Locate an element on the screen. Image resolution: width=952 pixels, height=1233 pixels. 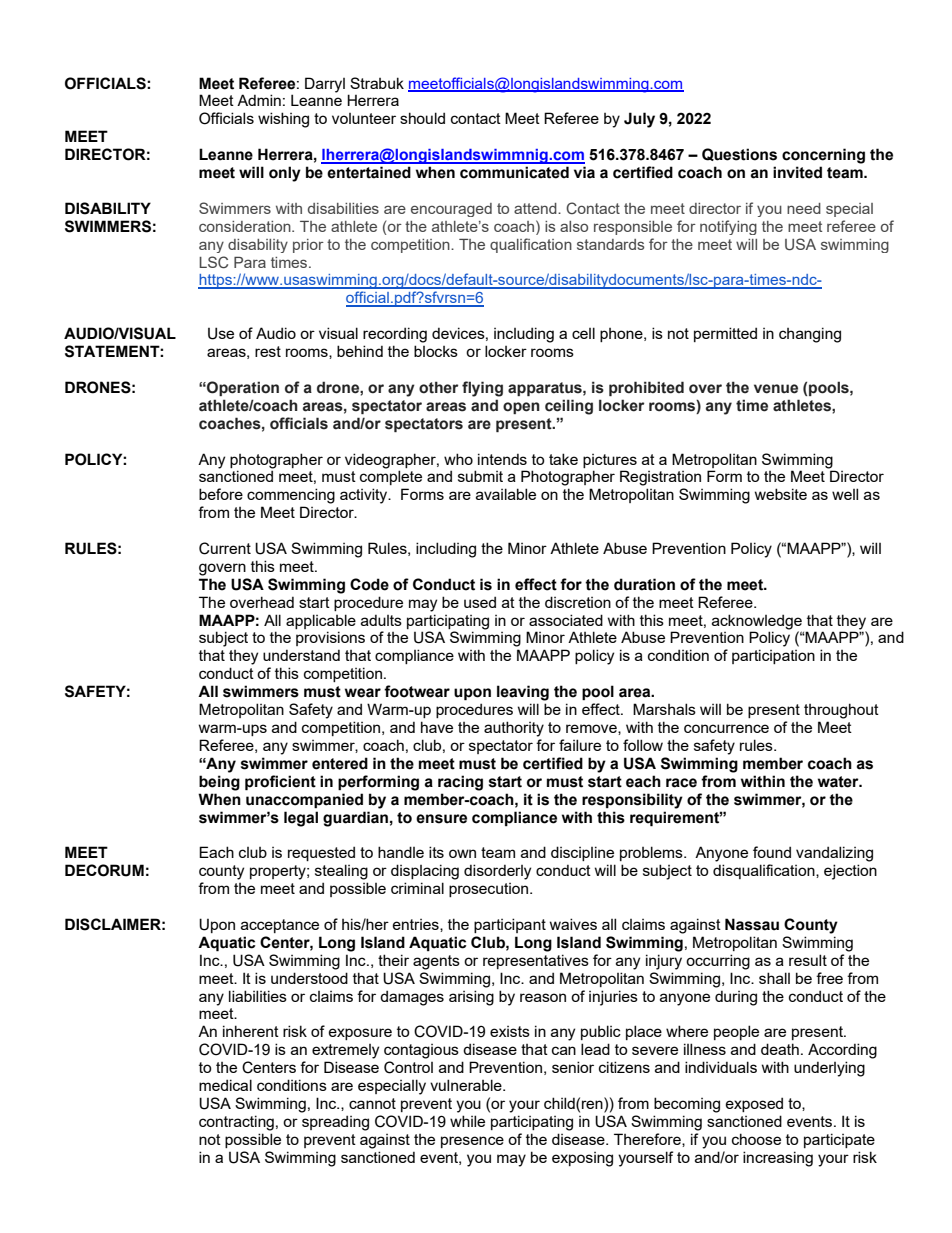
while is located at coordinates (467, 1121).
